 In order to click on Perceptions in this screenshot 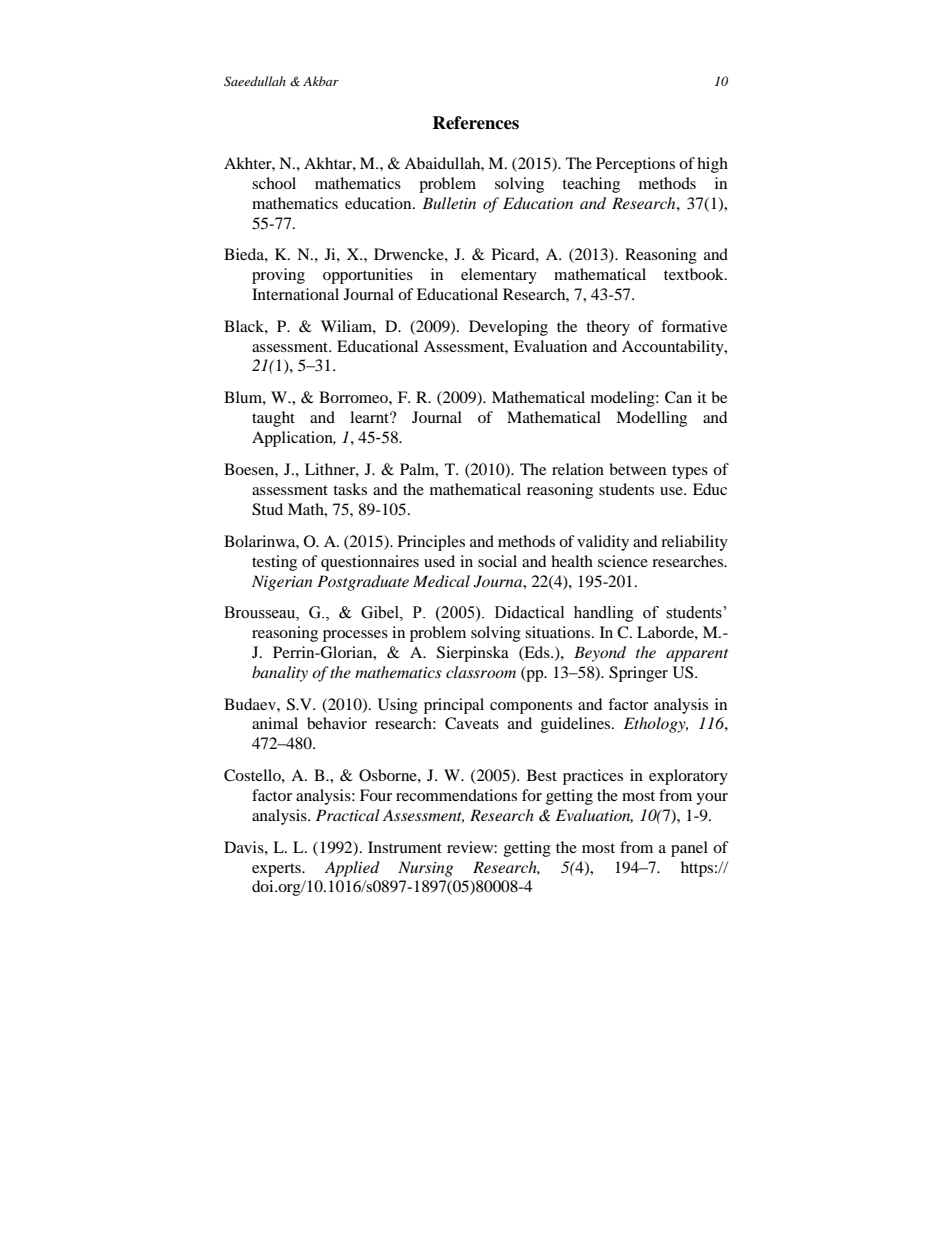, I will do `click(635, 165)`.
